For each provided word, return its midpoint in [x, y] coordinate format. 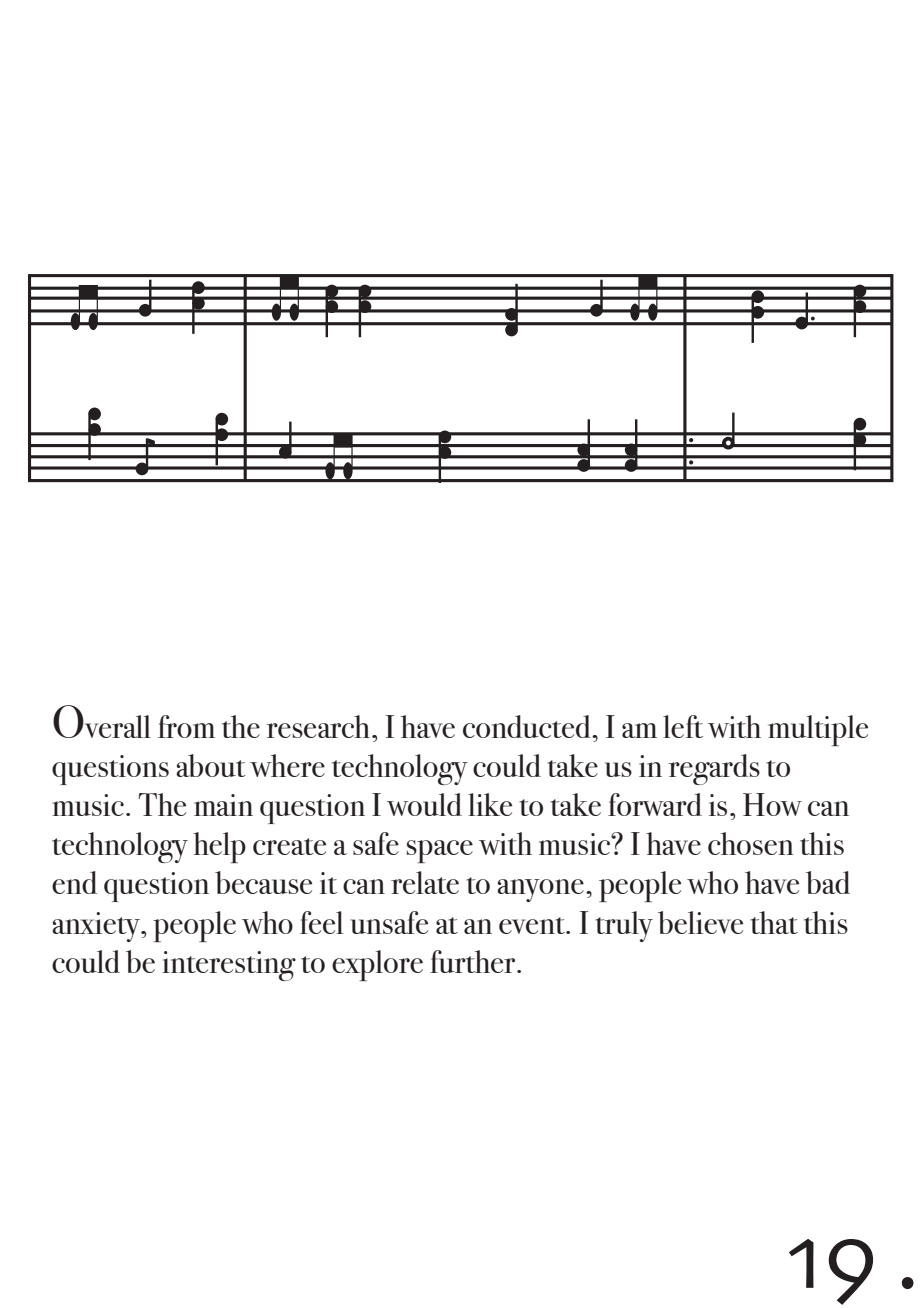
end [74, 882]
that [774, 922]
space [440, 851]
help [219, 847]
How [772, 804]
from [186, 726]
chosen [751, 843]
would [424, 804]
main [223, 805]
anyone [540, 890]
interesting [229, 966]
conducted [528, 726]
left [683, 726]
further [474, 961]
